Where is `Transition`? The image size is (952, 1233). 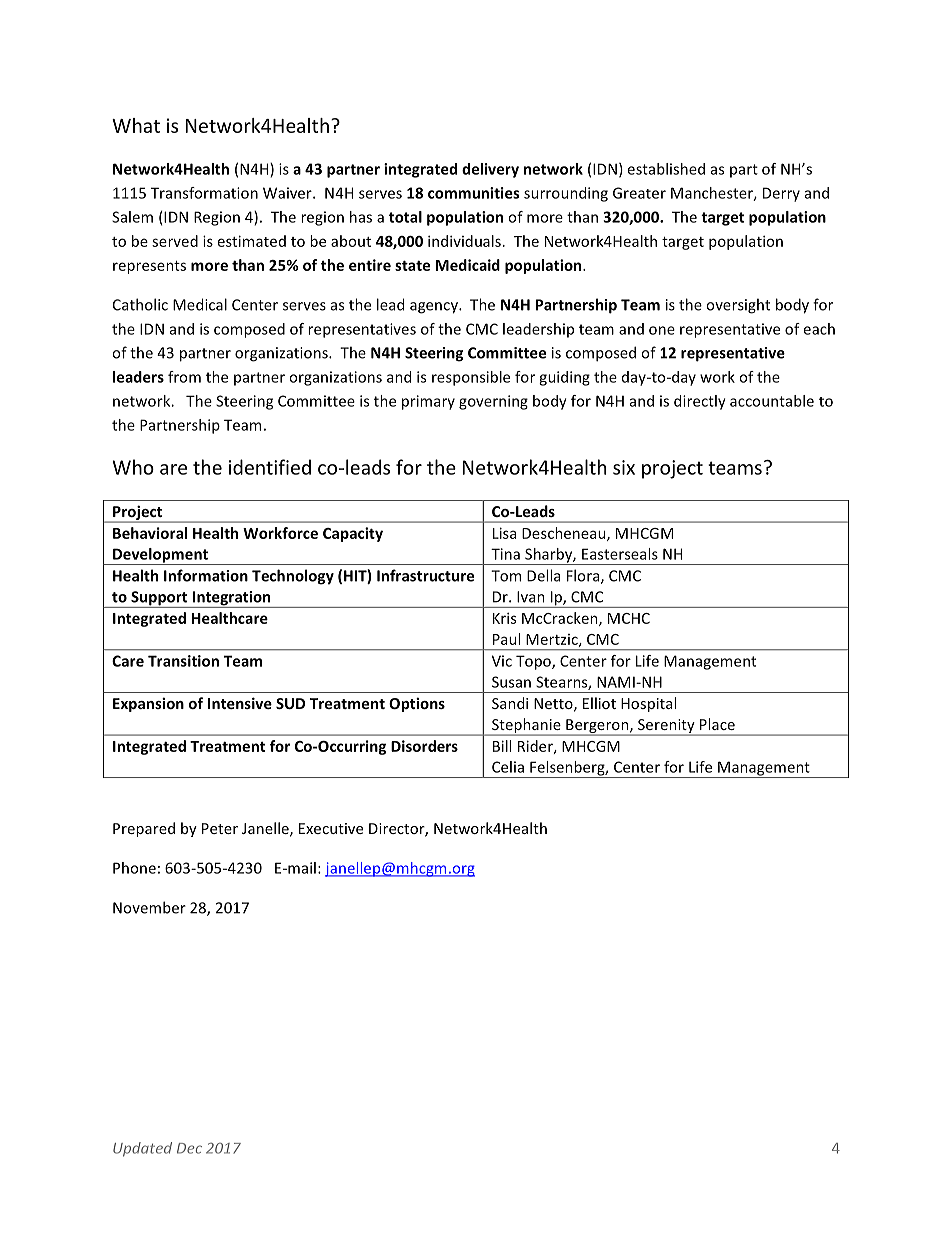
Transition is located at coordinates (183, 661).
